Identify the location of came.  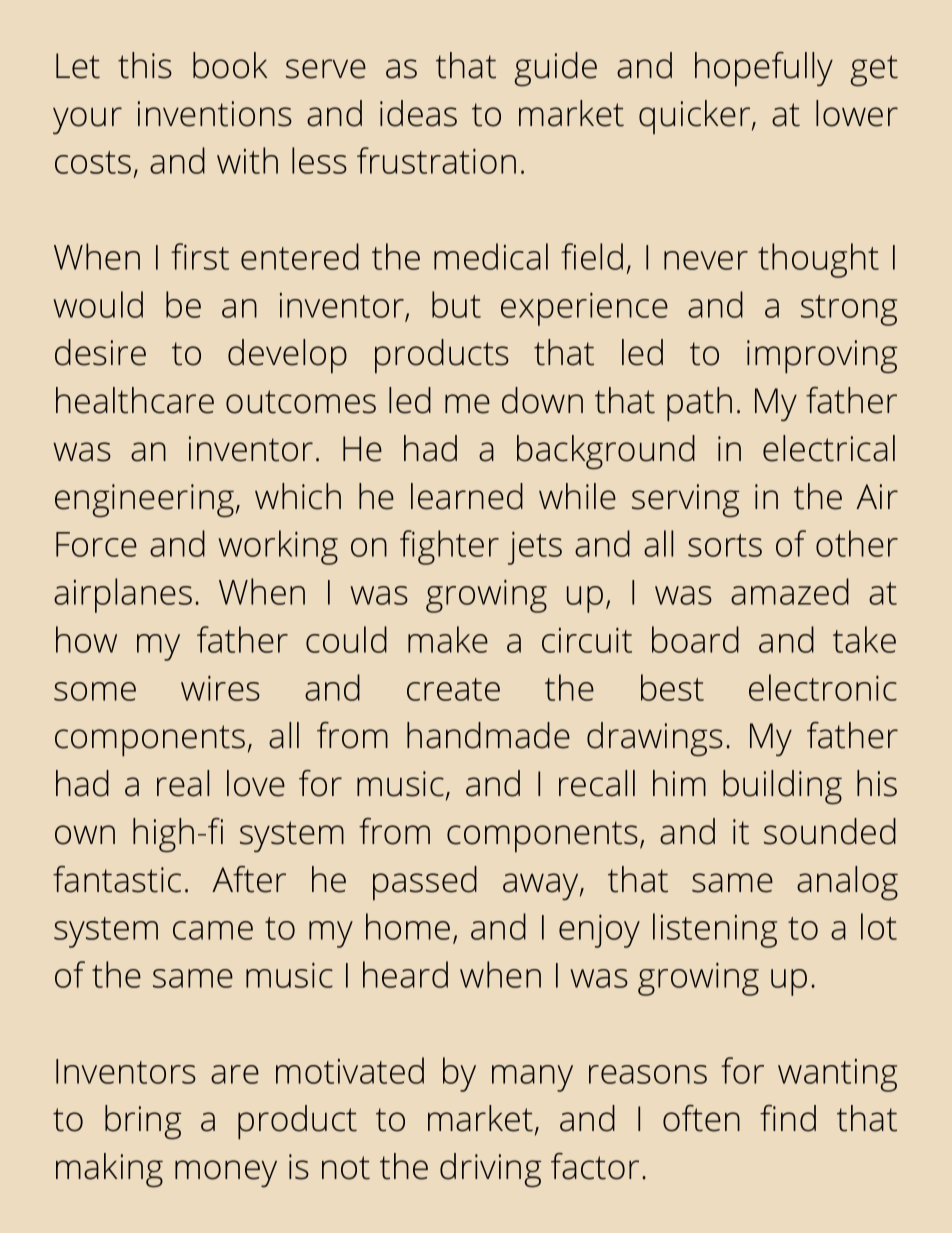
(213, 930).
